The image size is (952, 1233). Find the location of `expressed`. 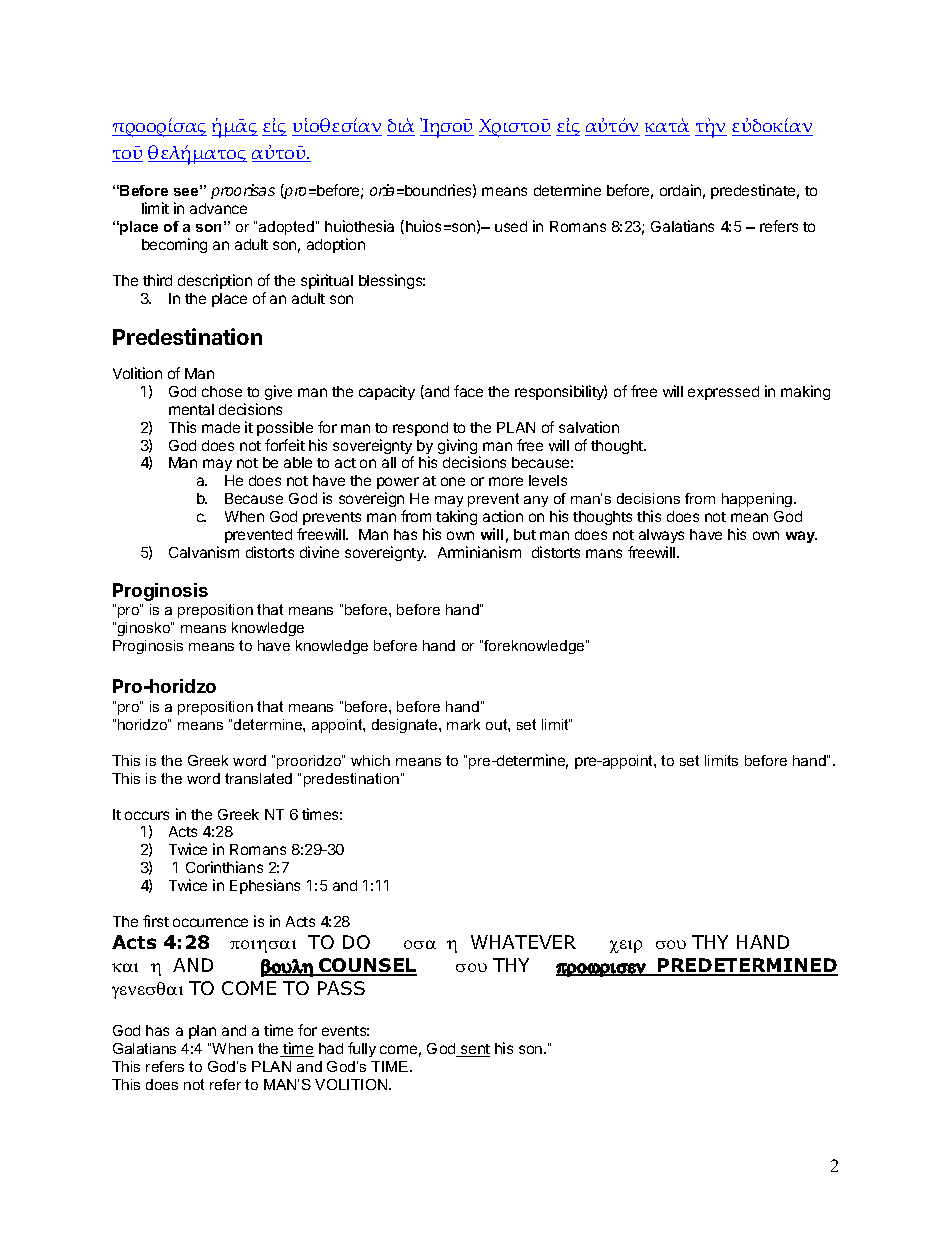

expressed is located at coordinates (723, 393).
